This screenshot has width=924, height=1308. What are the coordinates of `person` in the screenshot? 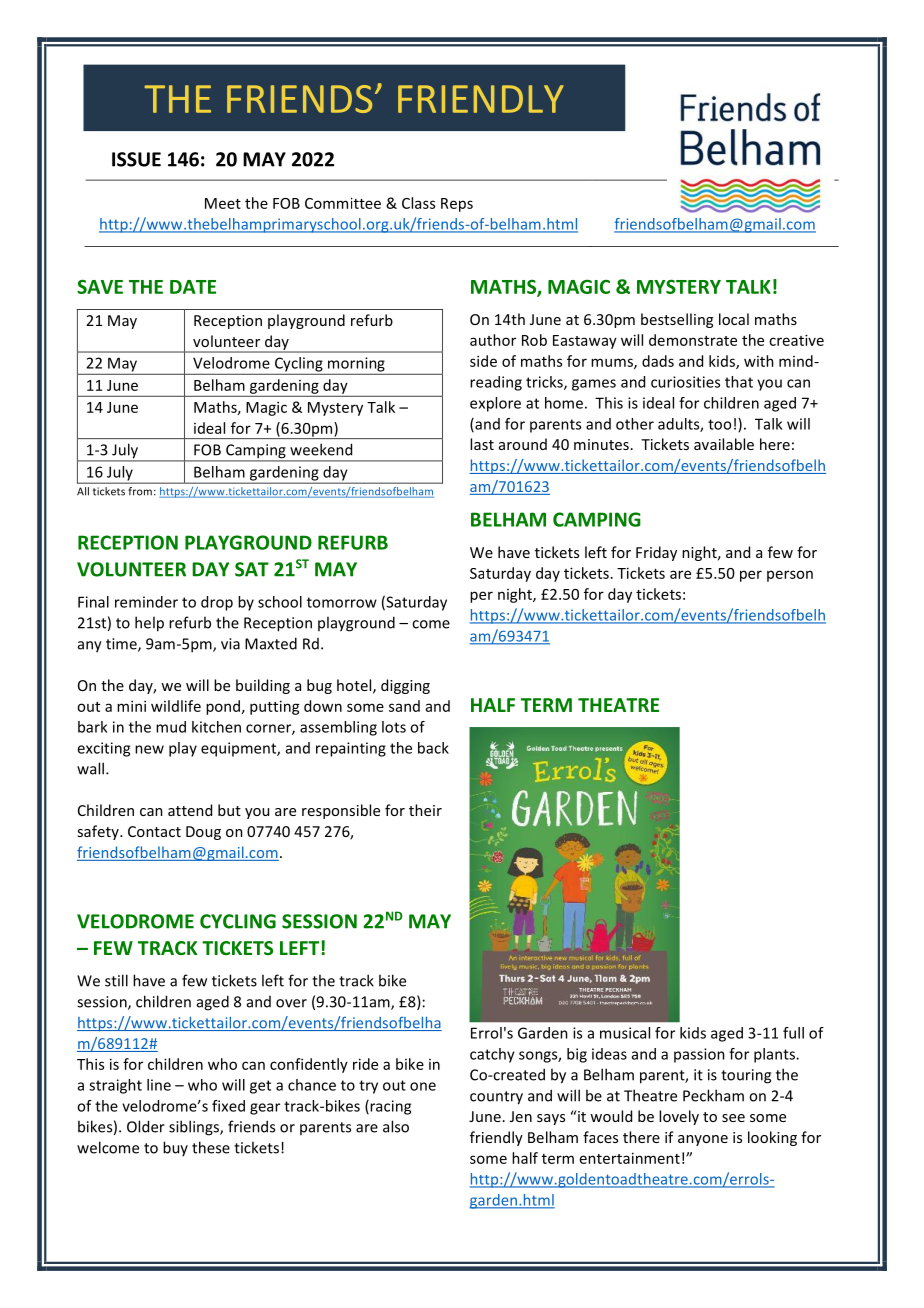 It's located at (790, 576).
